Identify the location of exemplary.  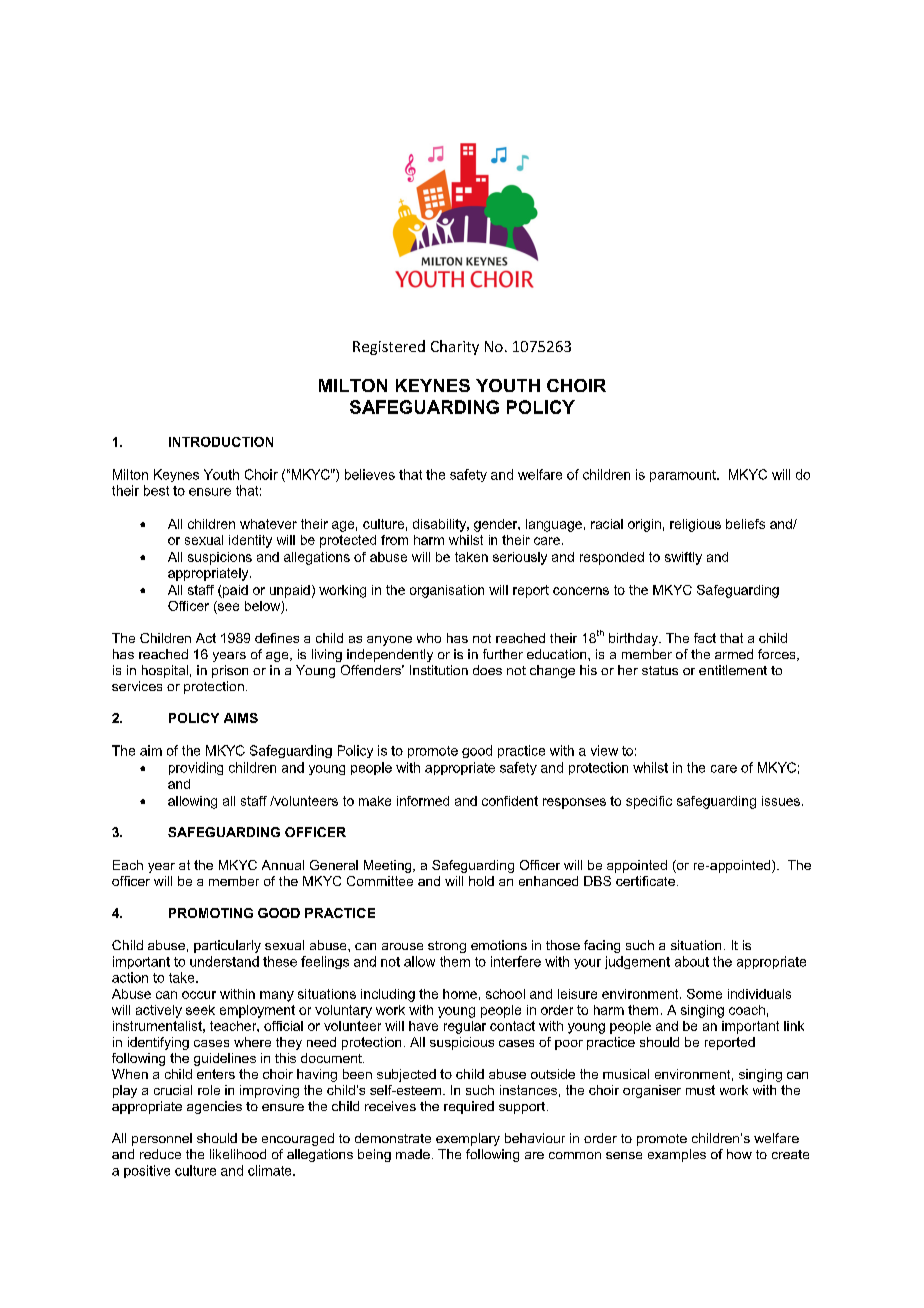
(468, 1139).
